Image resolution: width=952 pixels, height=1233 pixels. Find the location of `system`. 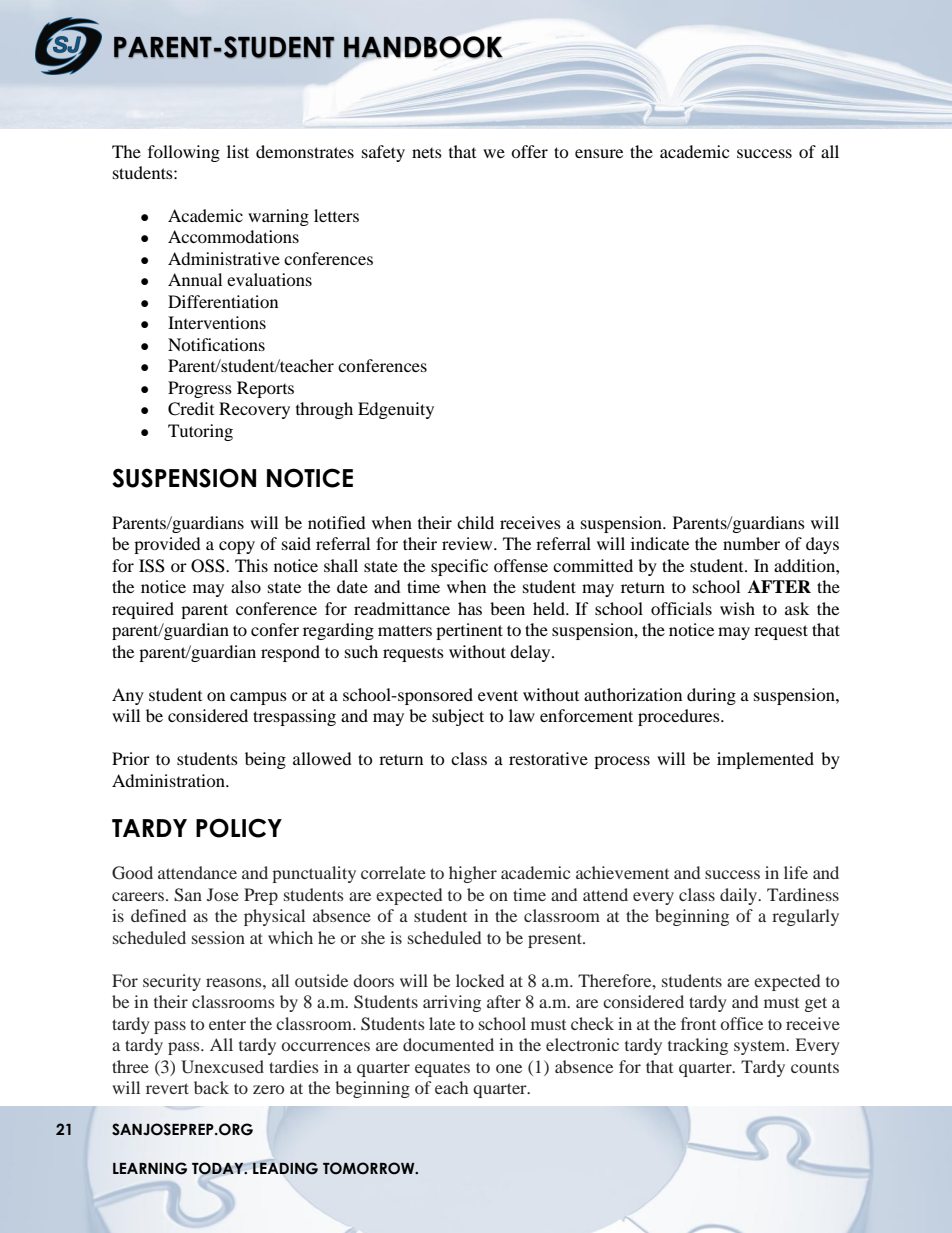

system is located at coordinates (761, 1048).
